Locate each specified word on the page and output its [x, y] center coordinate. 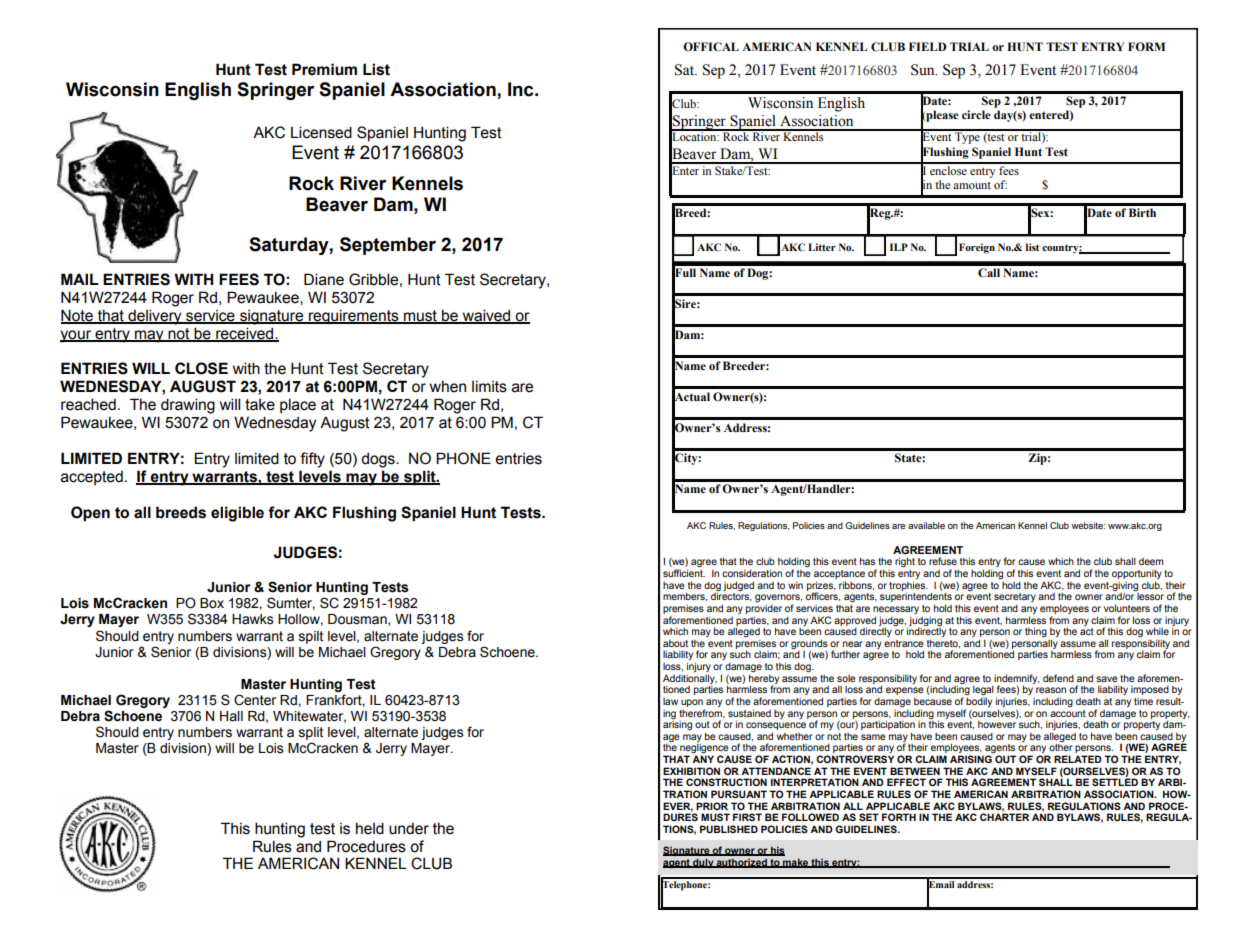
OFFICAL [711, 46]
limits [489, 386]
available [926, 525]
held [370, 828]
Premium [324, 69]
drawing [188, 406]
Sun [924, 70]
